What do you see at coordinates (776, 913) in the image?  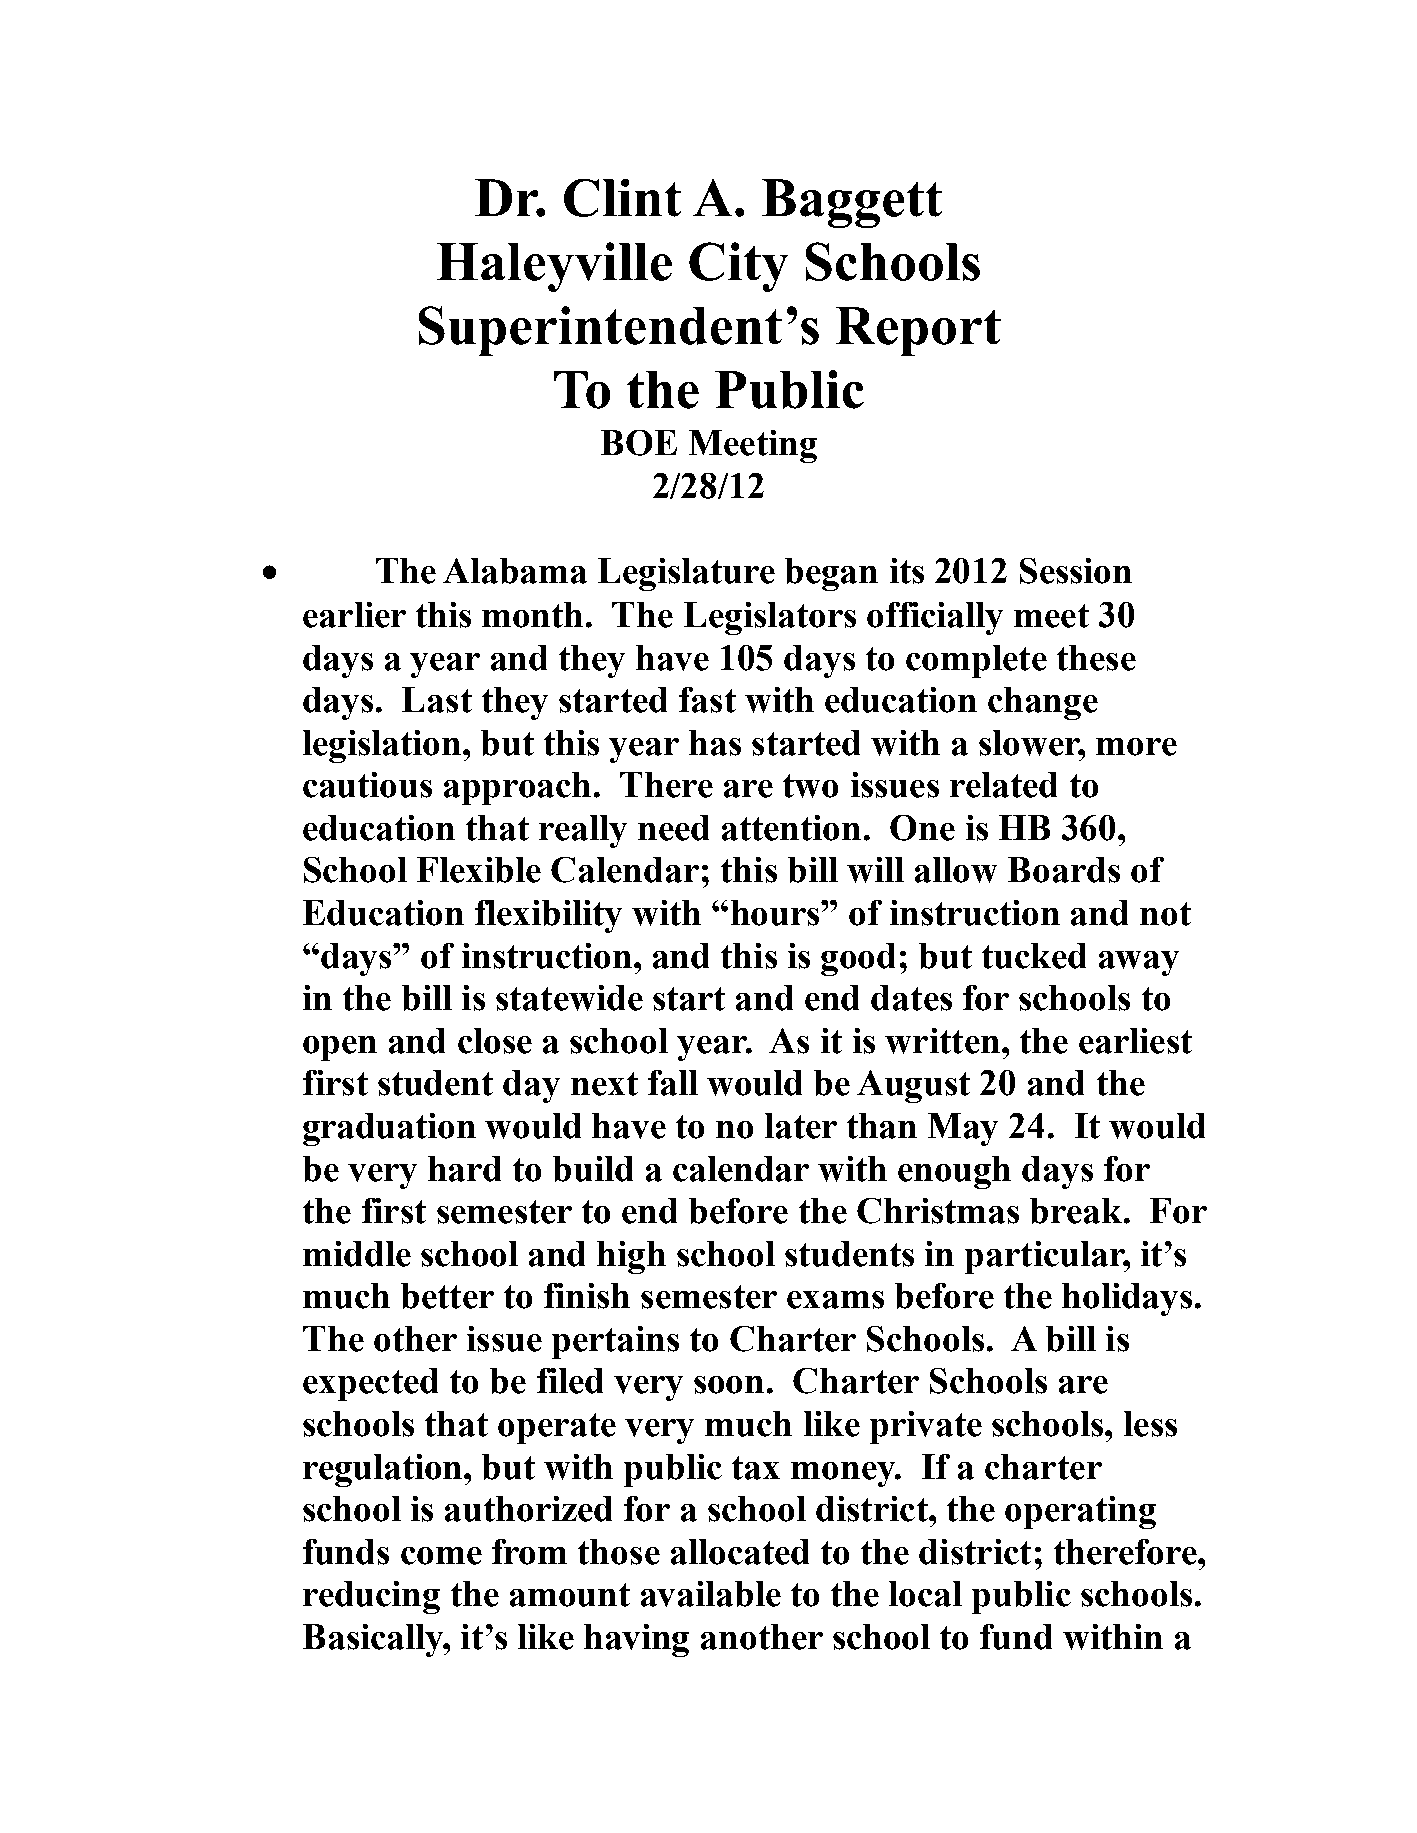 I see `hours` at bounding box center [776, 913].
